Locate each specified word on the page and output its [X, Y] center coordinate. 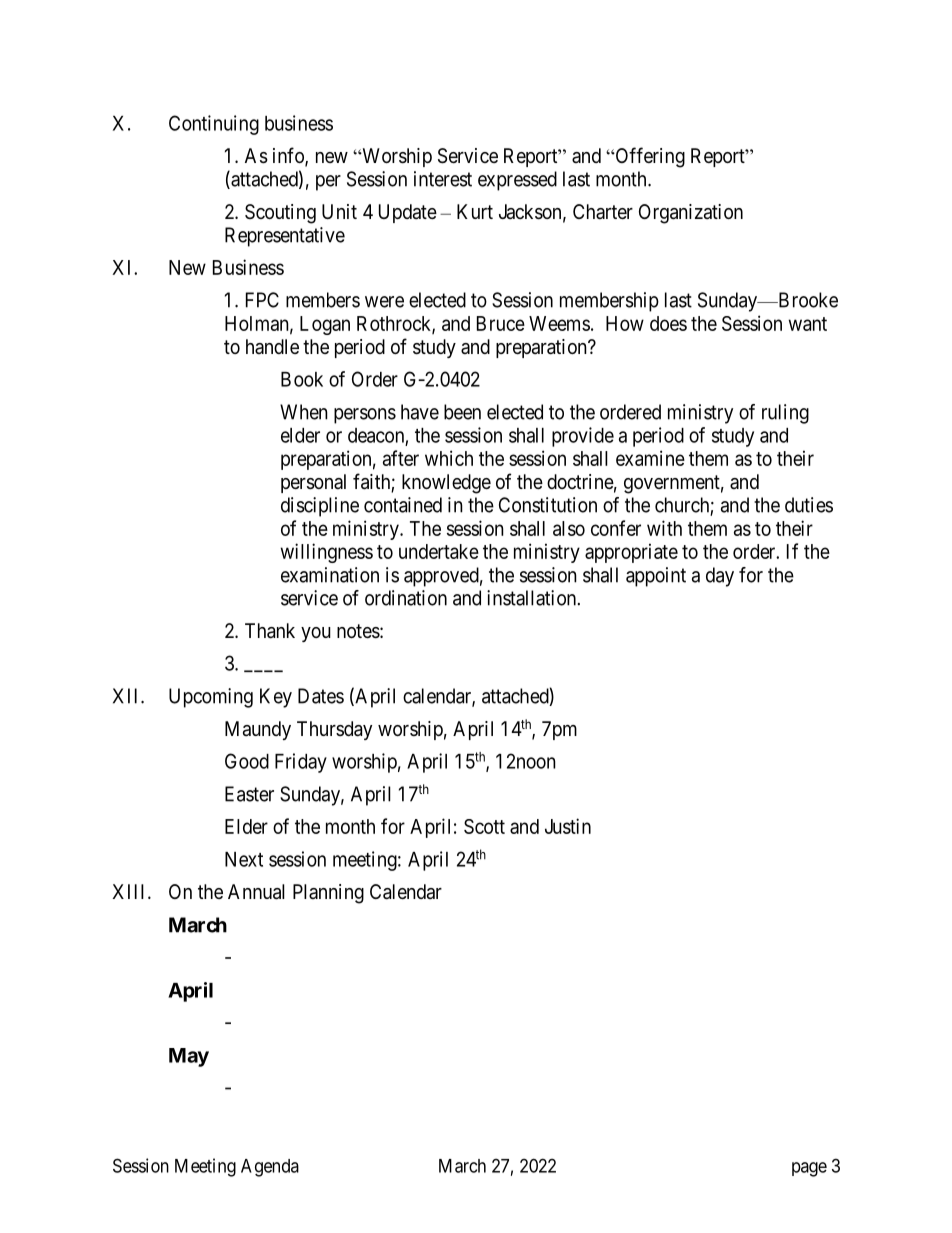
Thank [270, 631]
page [809, 1169]
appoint [656, 577]
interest [443, 179]
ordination [406, 598]
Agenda [270, 1168]
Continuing [214, 125]
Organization [691, 214]
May [189, 1057]
